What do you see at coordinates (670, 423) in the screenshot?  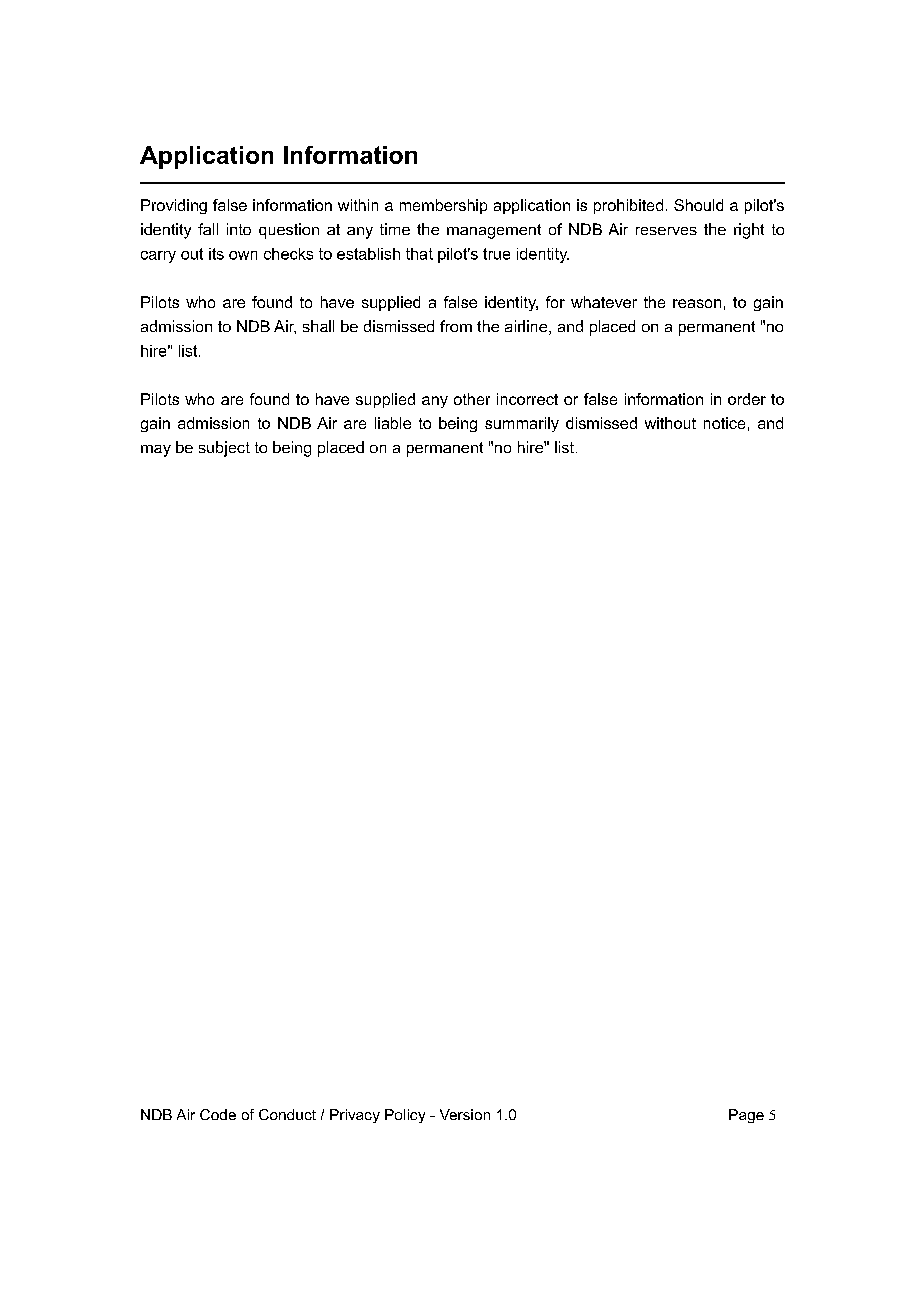 I see `without` at bounding box center [670, 423].
